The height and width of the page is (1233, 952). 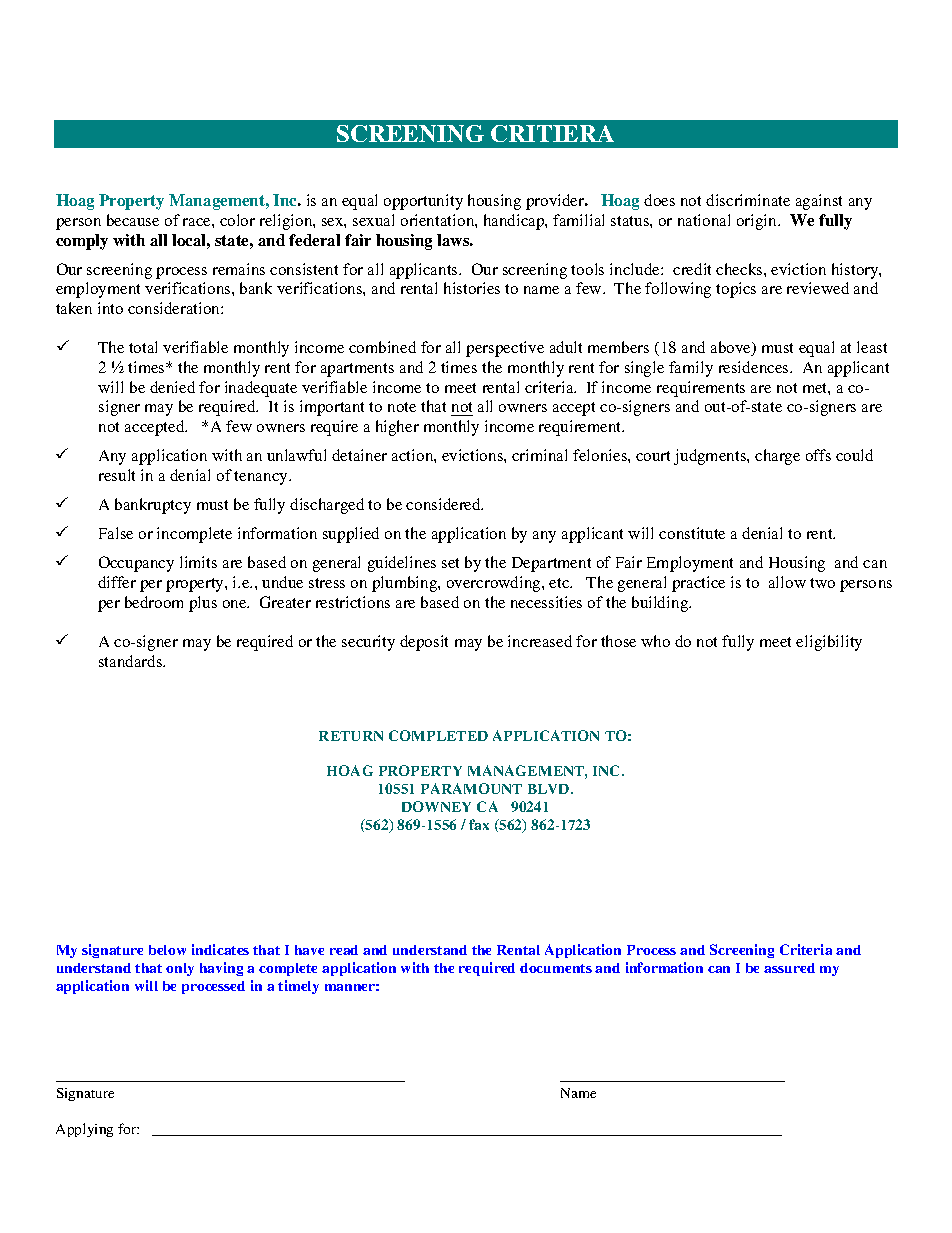 What do you see at coordinates (471, 788) in the page?
I see `PARAMOUNT` at bounding box center [471, 788].
